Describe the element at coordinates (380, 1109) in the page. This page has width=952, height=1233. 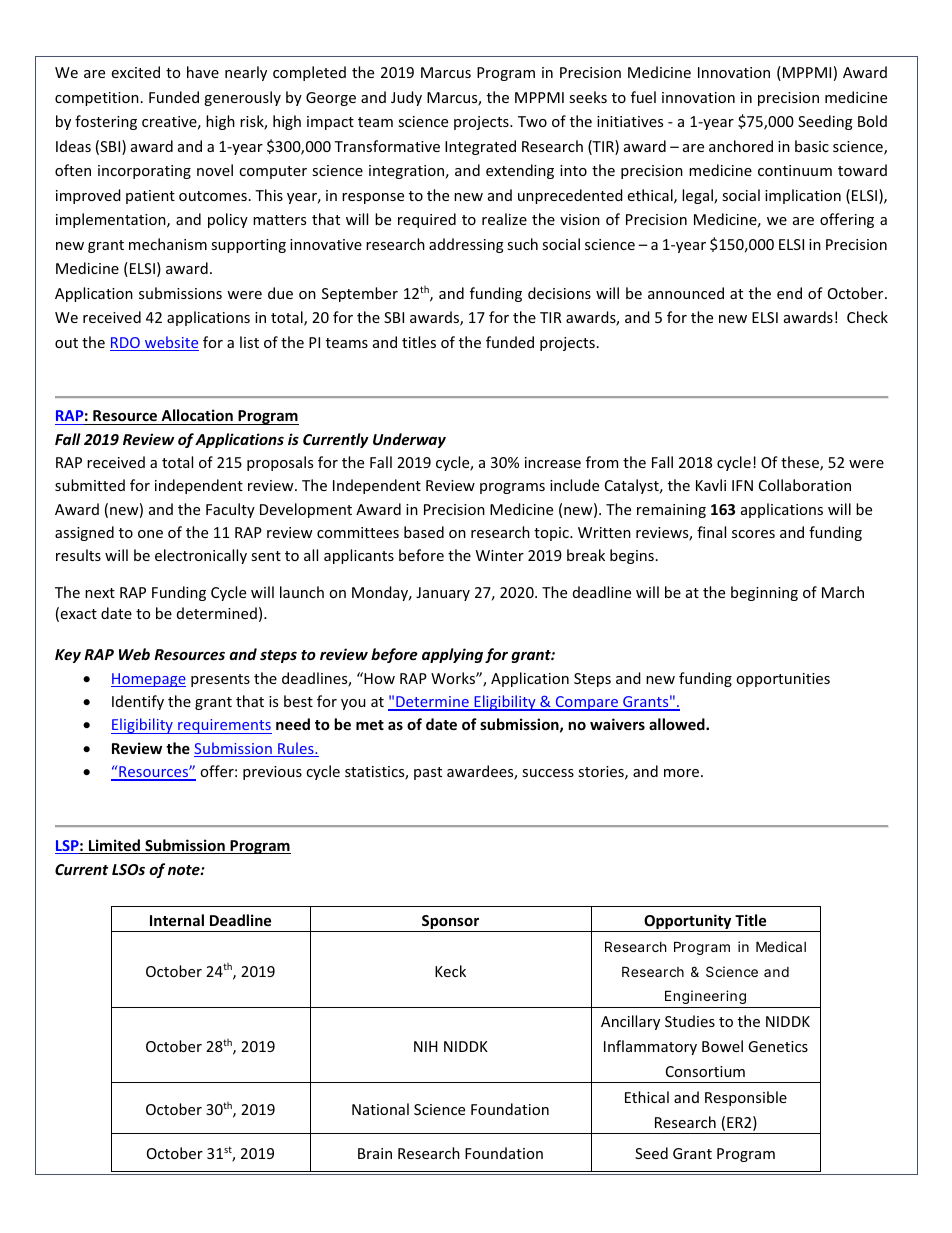
I see `National` at that location.
